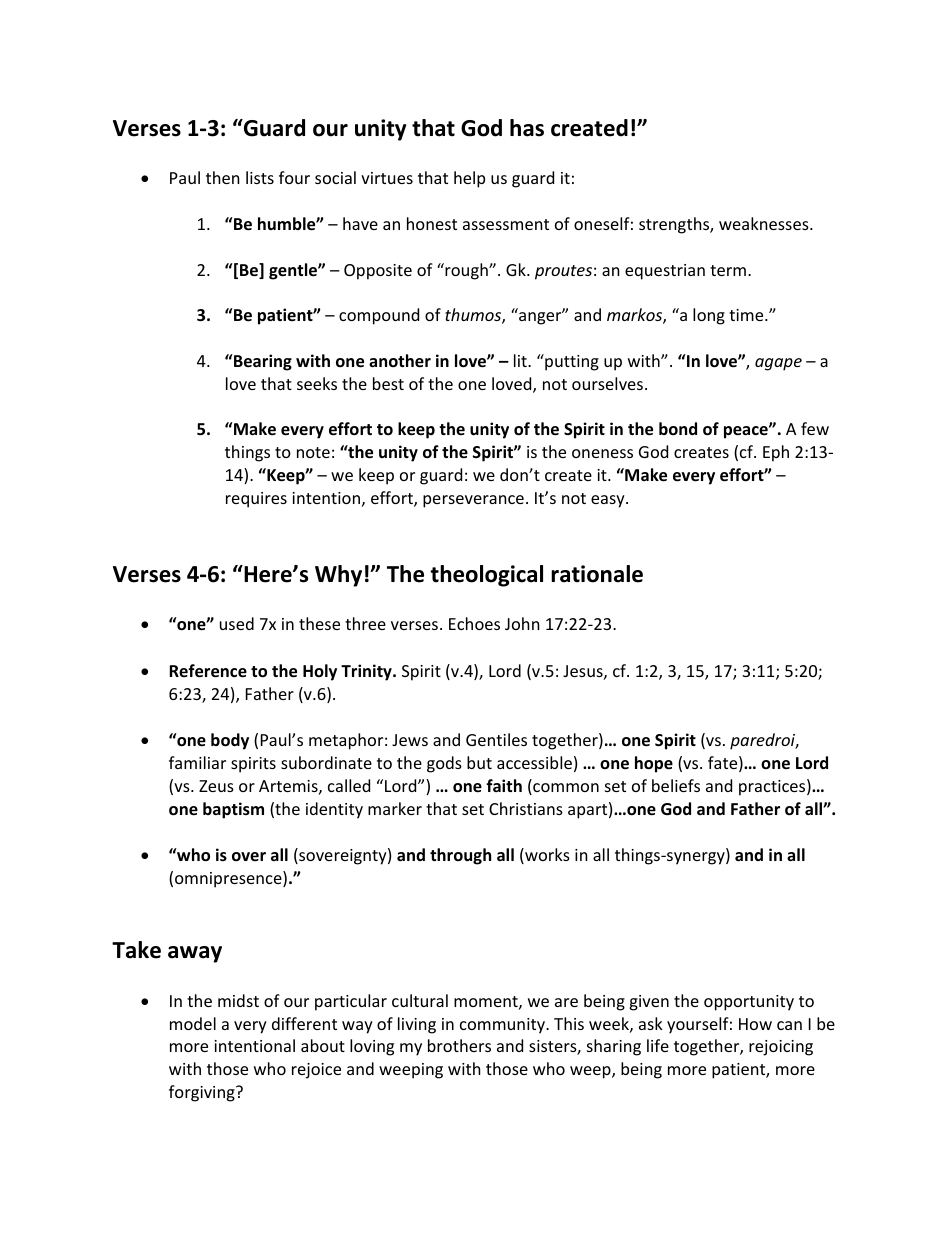  Describe the element at coordinates (776, 453) in the screenshot. I see `Eph` at that location.
